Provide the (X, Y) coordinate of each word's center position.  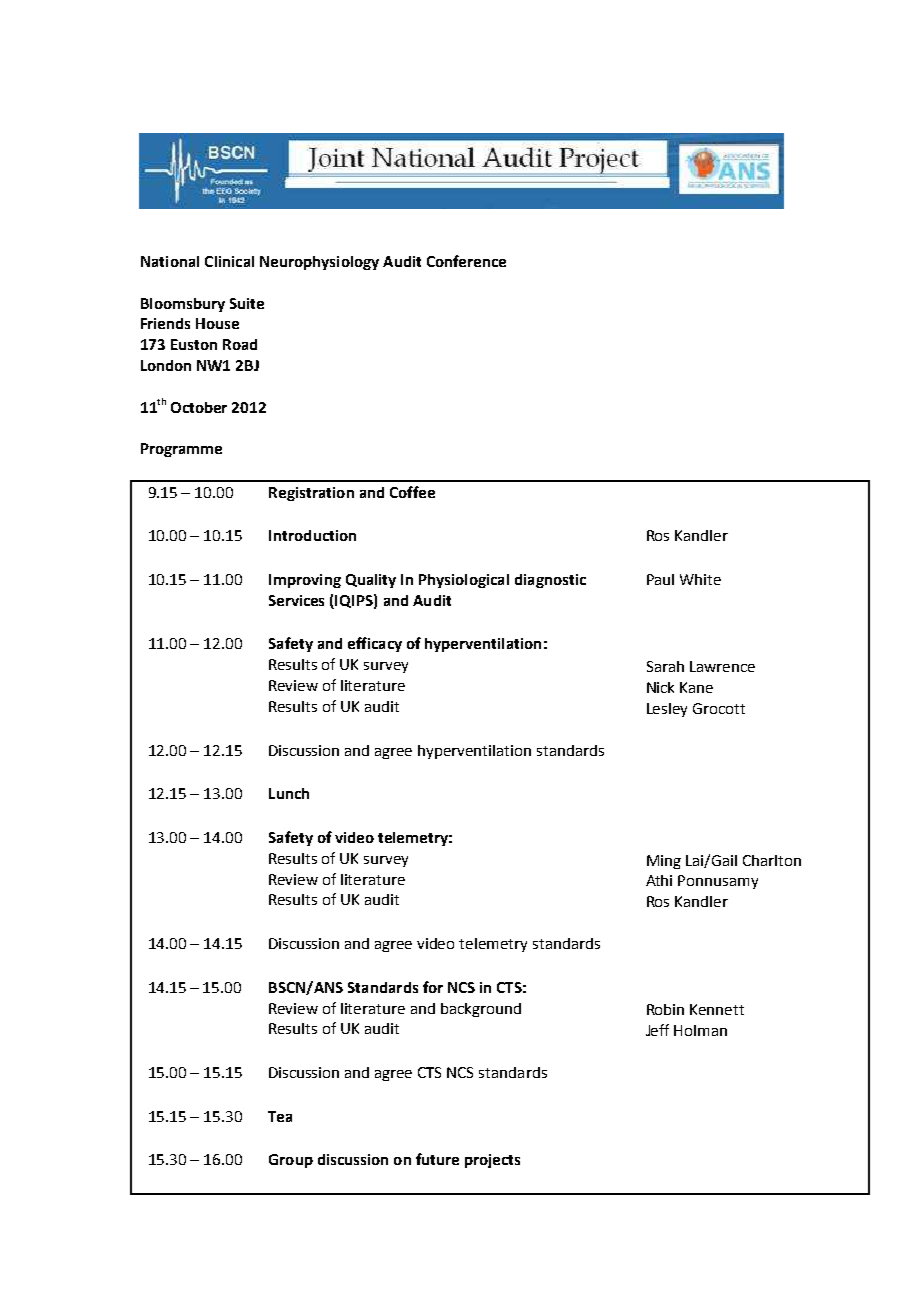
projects (492, 1161)
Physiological (464, 581)
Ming (664, 862)
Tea (280, 1116)
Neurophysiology (319, 263)
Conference (466, 261)
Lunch (289, 793)
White (700, 579)
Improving (305, 581)
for (433, 987)
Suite (247, 303)
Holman (700, 1030)
